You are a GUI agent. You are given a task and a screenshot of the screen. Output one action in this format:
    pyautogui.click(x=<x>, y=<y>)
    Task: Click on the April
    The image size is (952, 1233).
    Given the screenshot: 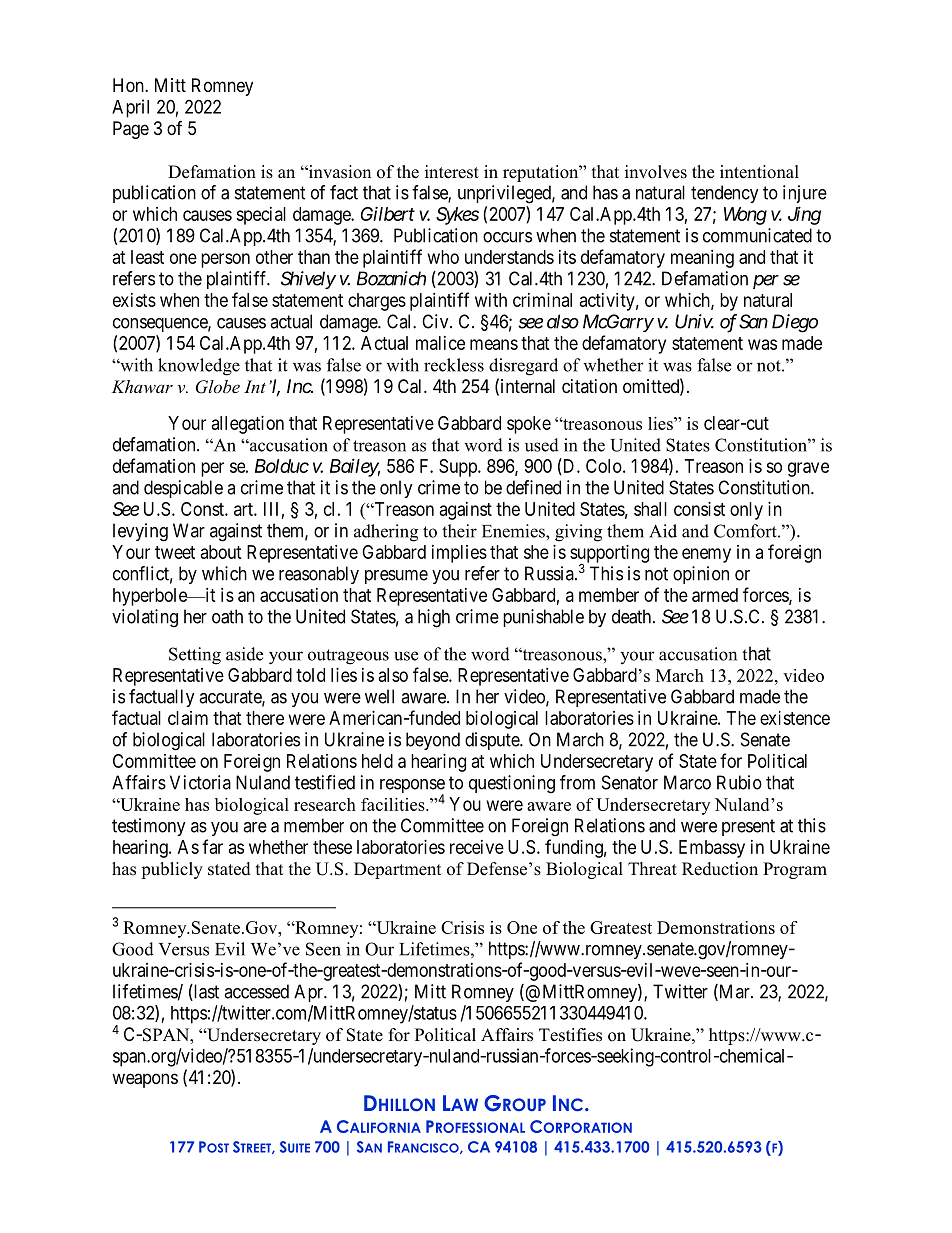 What is the action you would take?
    pyautogui.click(x=130, y=108)
